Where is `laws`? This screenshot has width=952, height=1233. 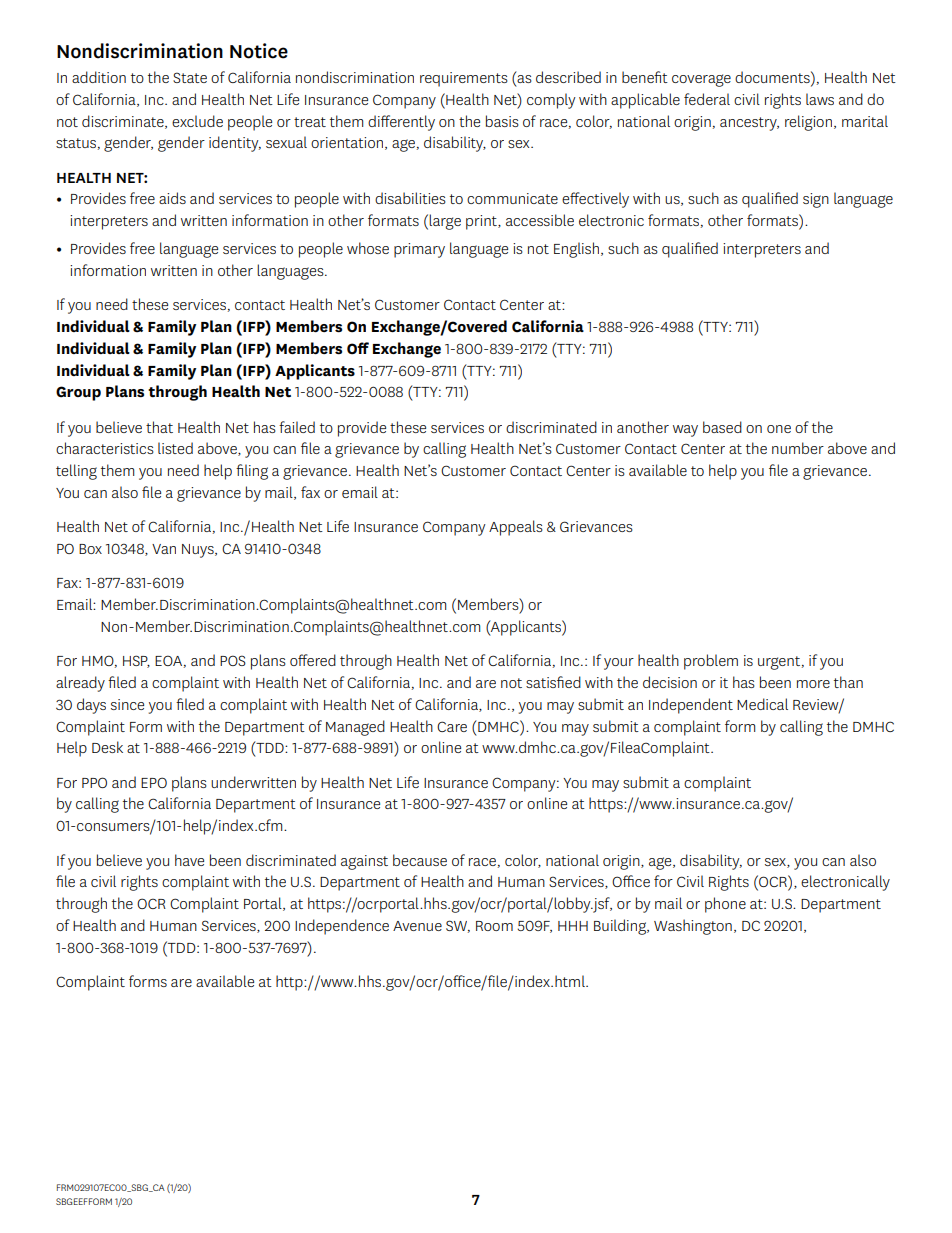 laws is located at coordinates (820, 99).
